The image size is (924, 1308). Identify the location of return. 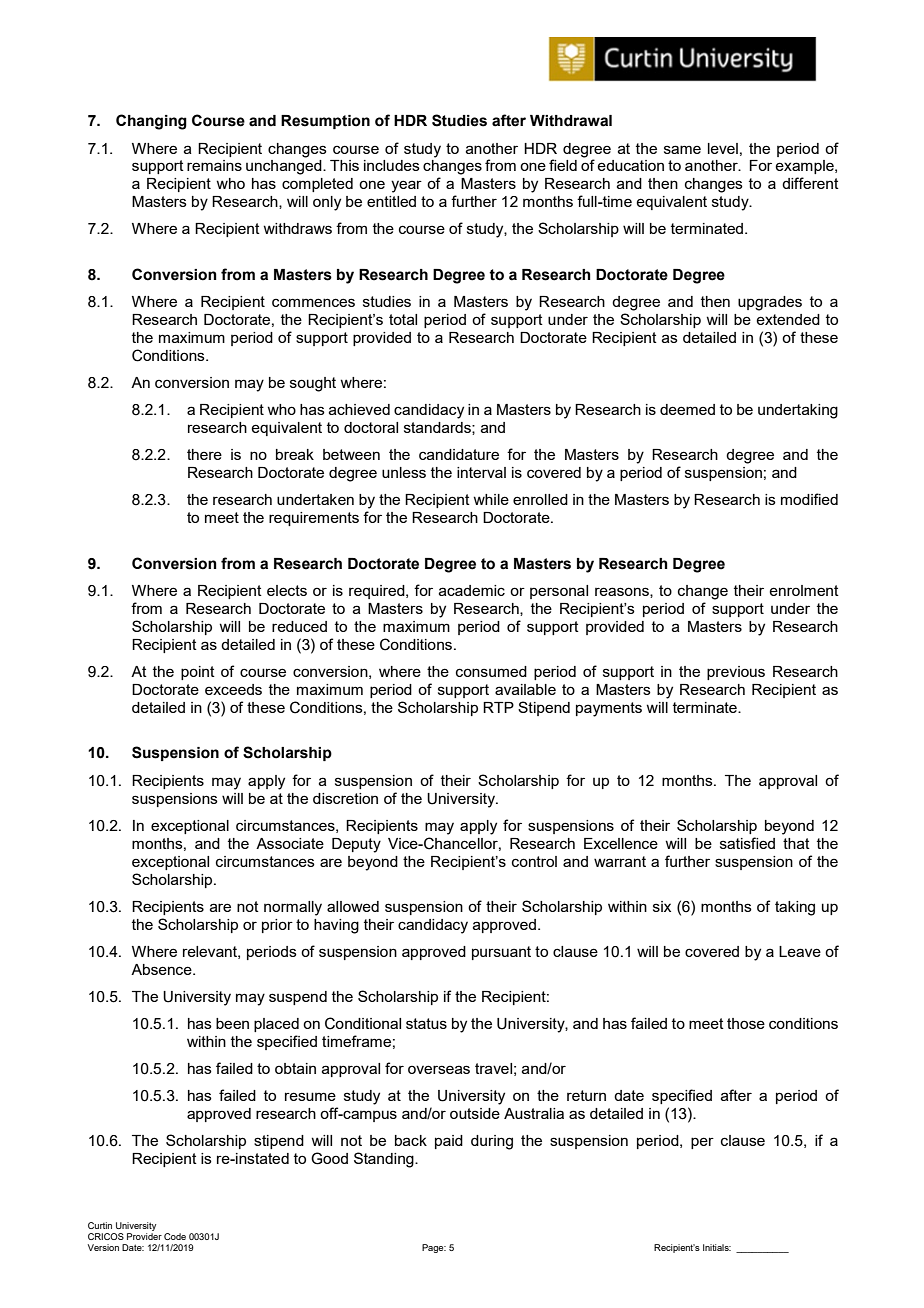
(586, 1095).
